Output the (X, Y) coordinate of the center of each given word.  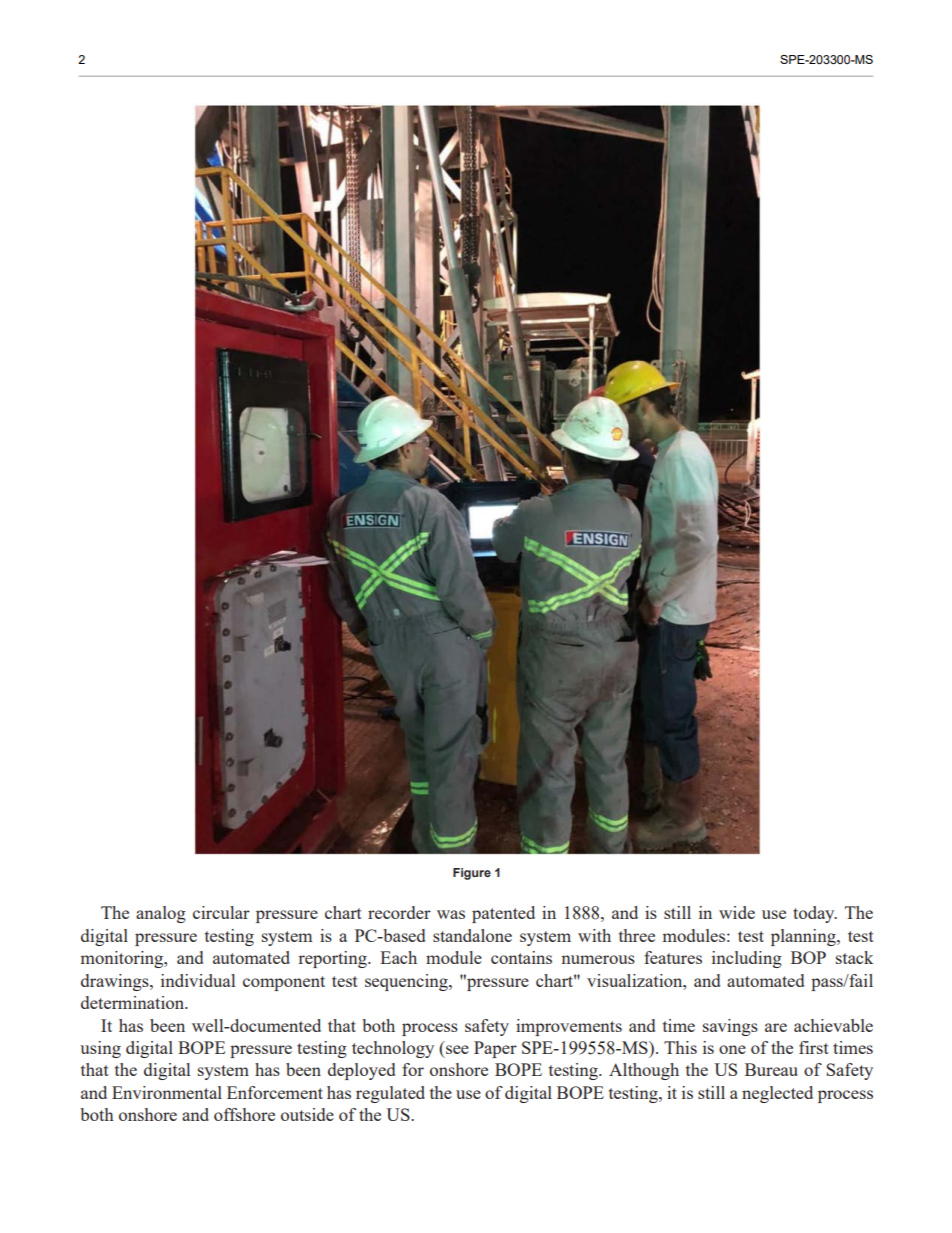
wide (737, 912)
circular (221, 912)
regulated (390, 1094)
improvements (569, 1027)
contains (521, 957)
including (747, 959)
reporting (333, 959)
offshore (244, 1114)
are (776, 1027)
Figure (472, 874)
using (100, 1049)
